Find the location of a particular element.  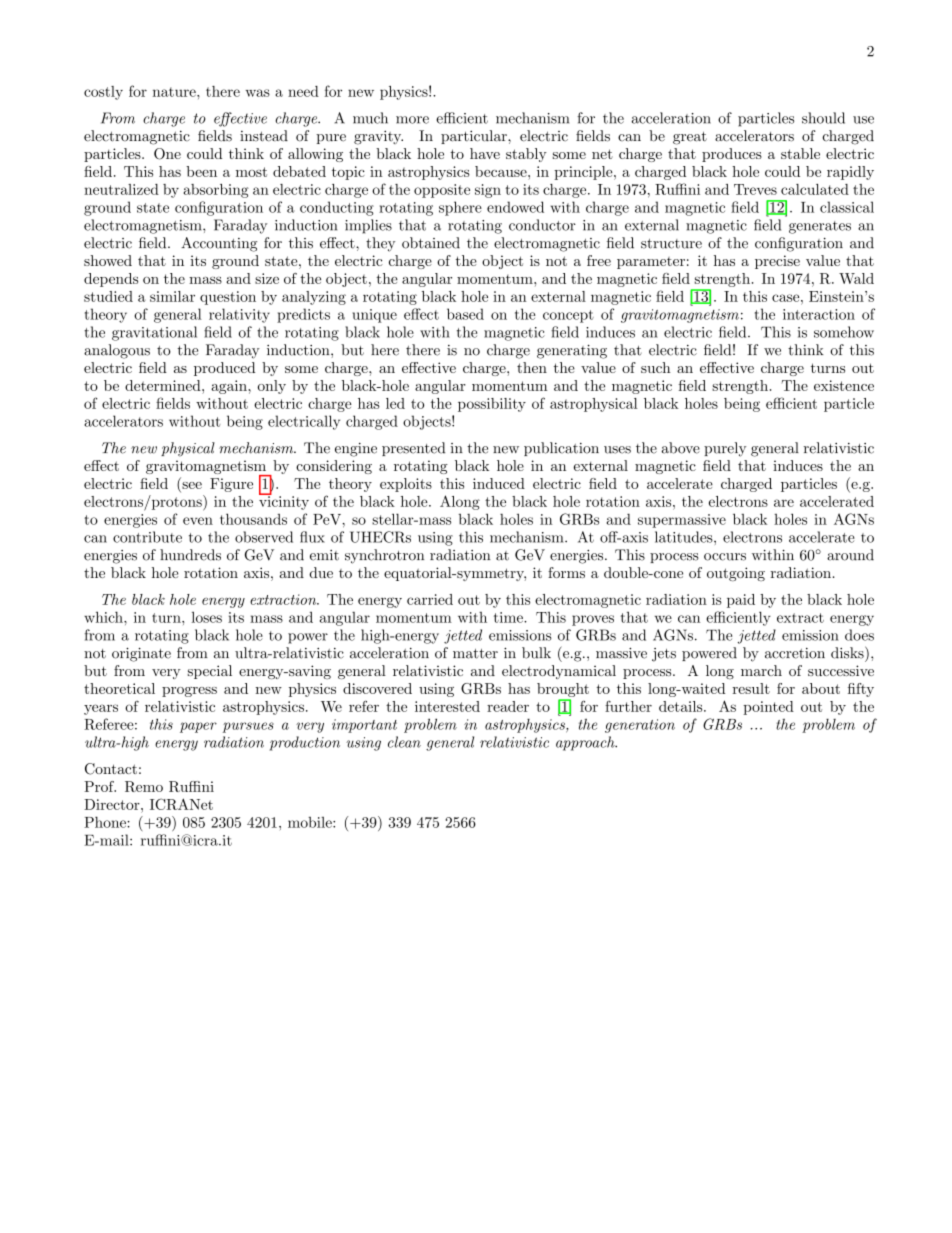

should is located at coordinates (823, 118).
